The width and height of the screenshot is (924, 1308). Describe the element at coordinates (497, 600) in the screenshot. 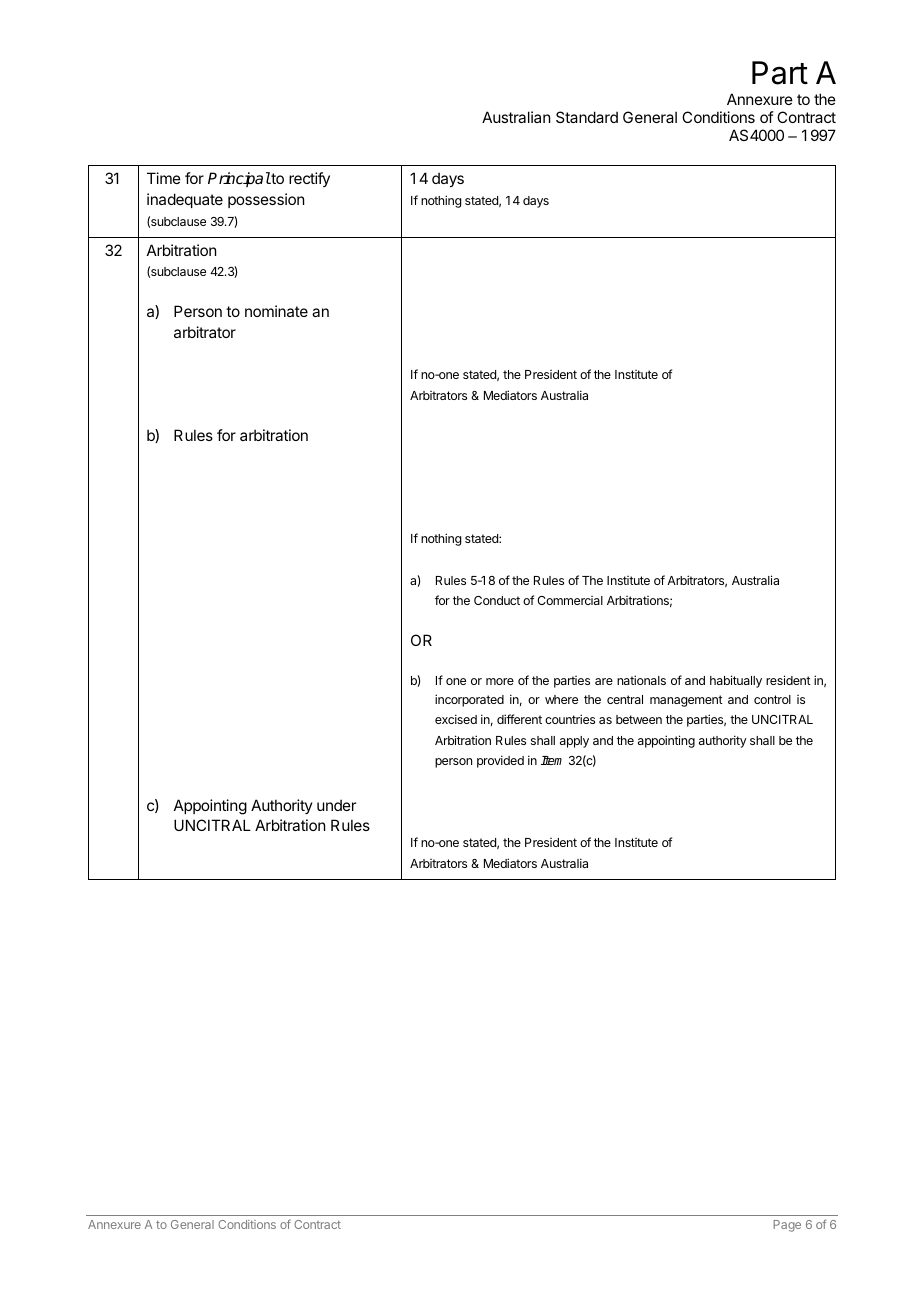

I see `Conduct` at that location.
